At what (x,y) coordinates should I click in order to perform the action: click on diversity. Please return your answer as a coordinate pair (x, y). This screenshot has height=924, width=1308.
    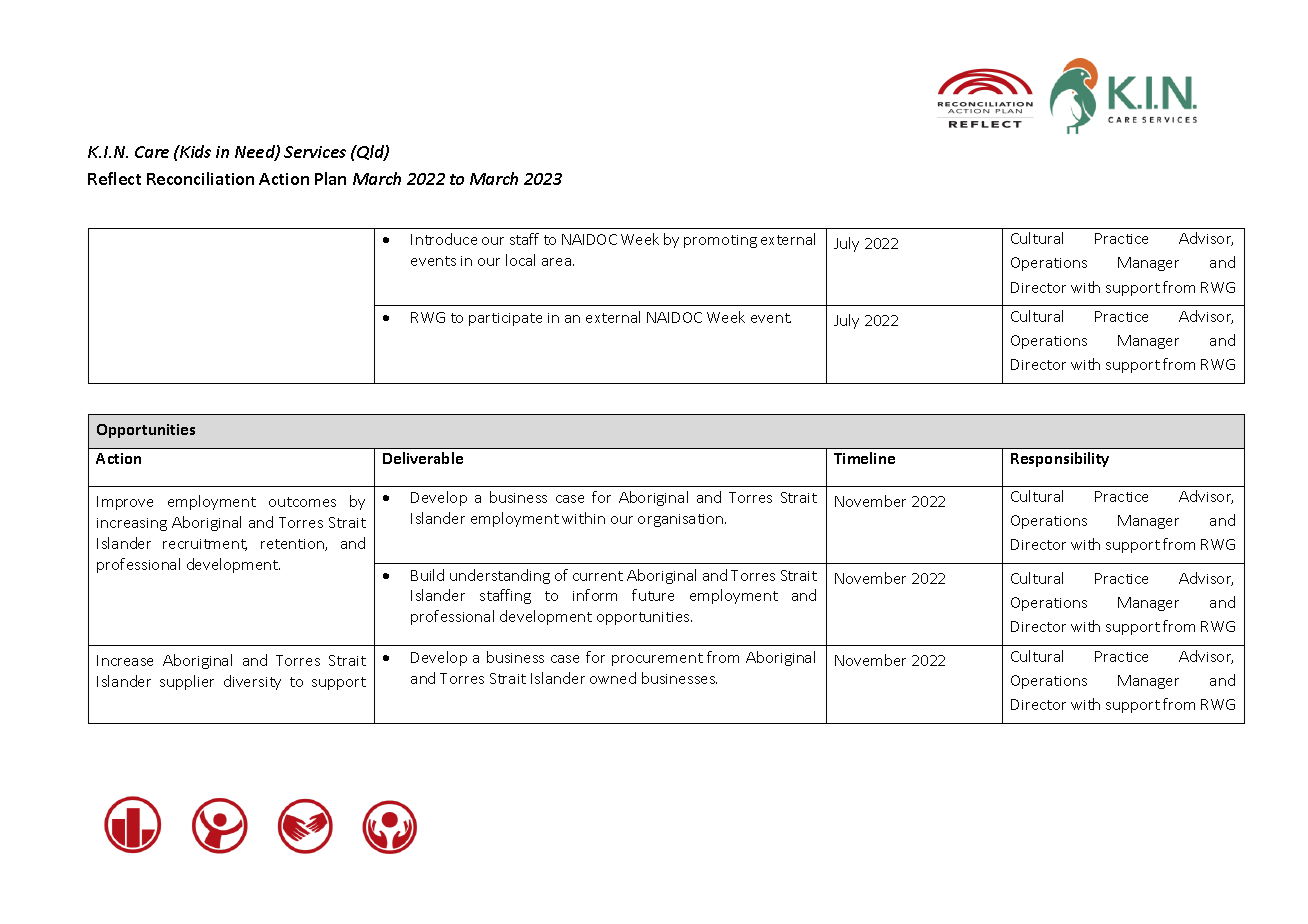
    Looking at the image, I should click on (252, 682).
